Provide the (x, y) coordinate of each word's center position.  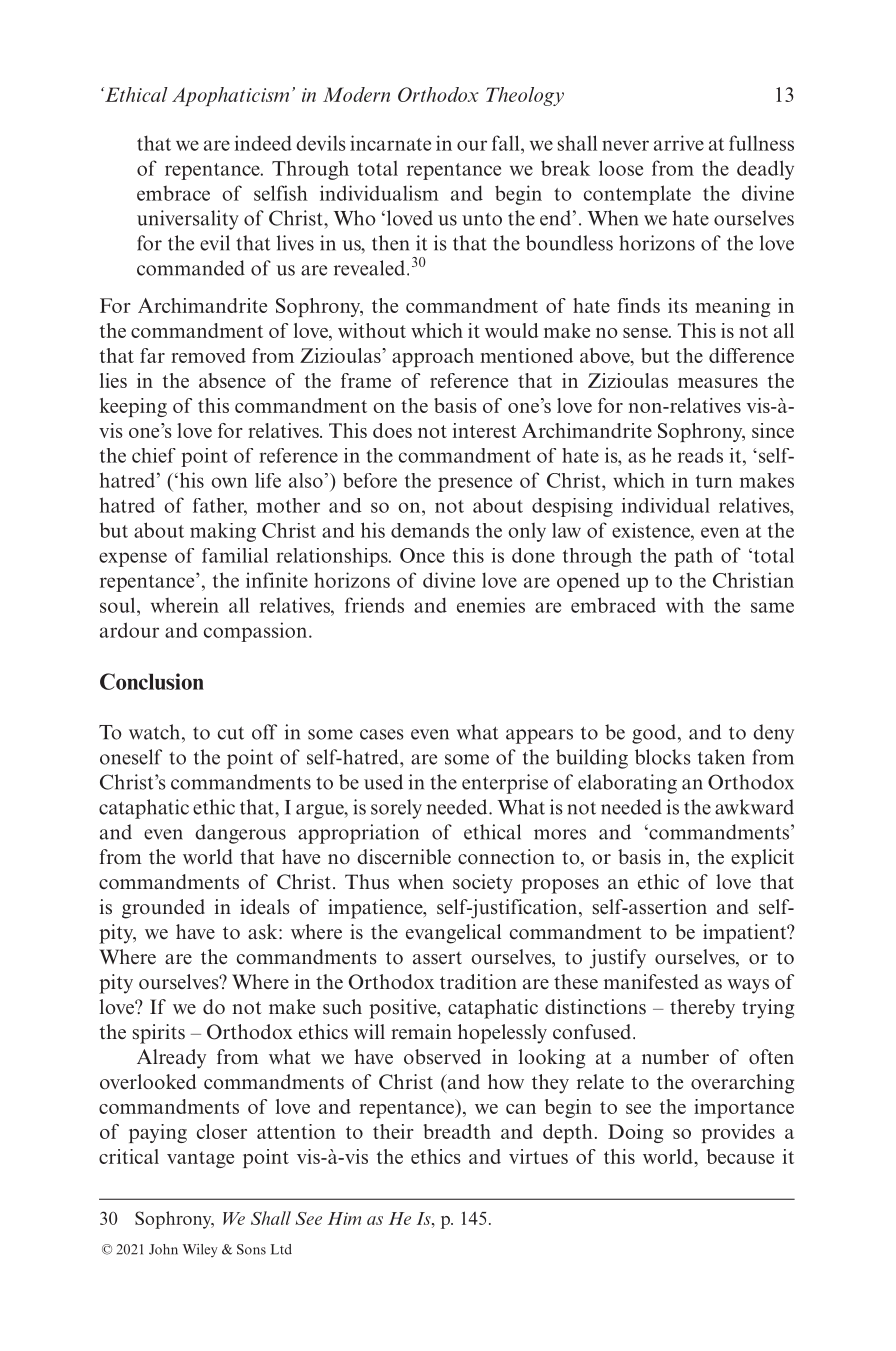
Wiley (200, 1251)
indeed (263, 143)
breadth (457, 1131)
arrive (679, 143)
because (740, 1156)
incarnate (390, 143)
